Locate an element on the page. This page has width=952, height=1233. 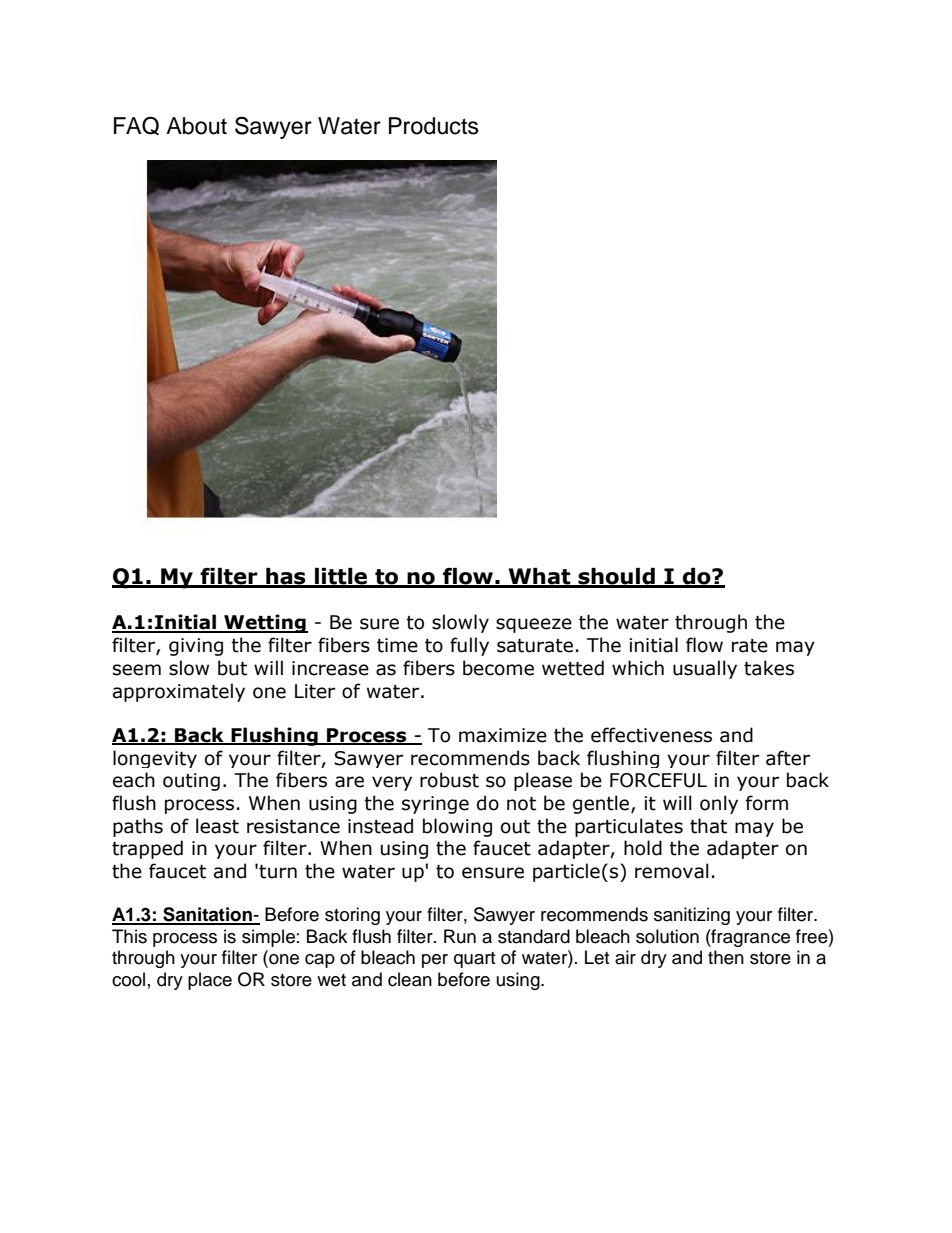
Products is located at coordinates (434, 126).
